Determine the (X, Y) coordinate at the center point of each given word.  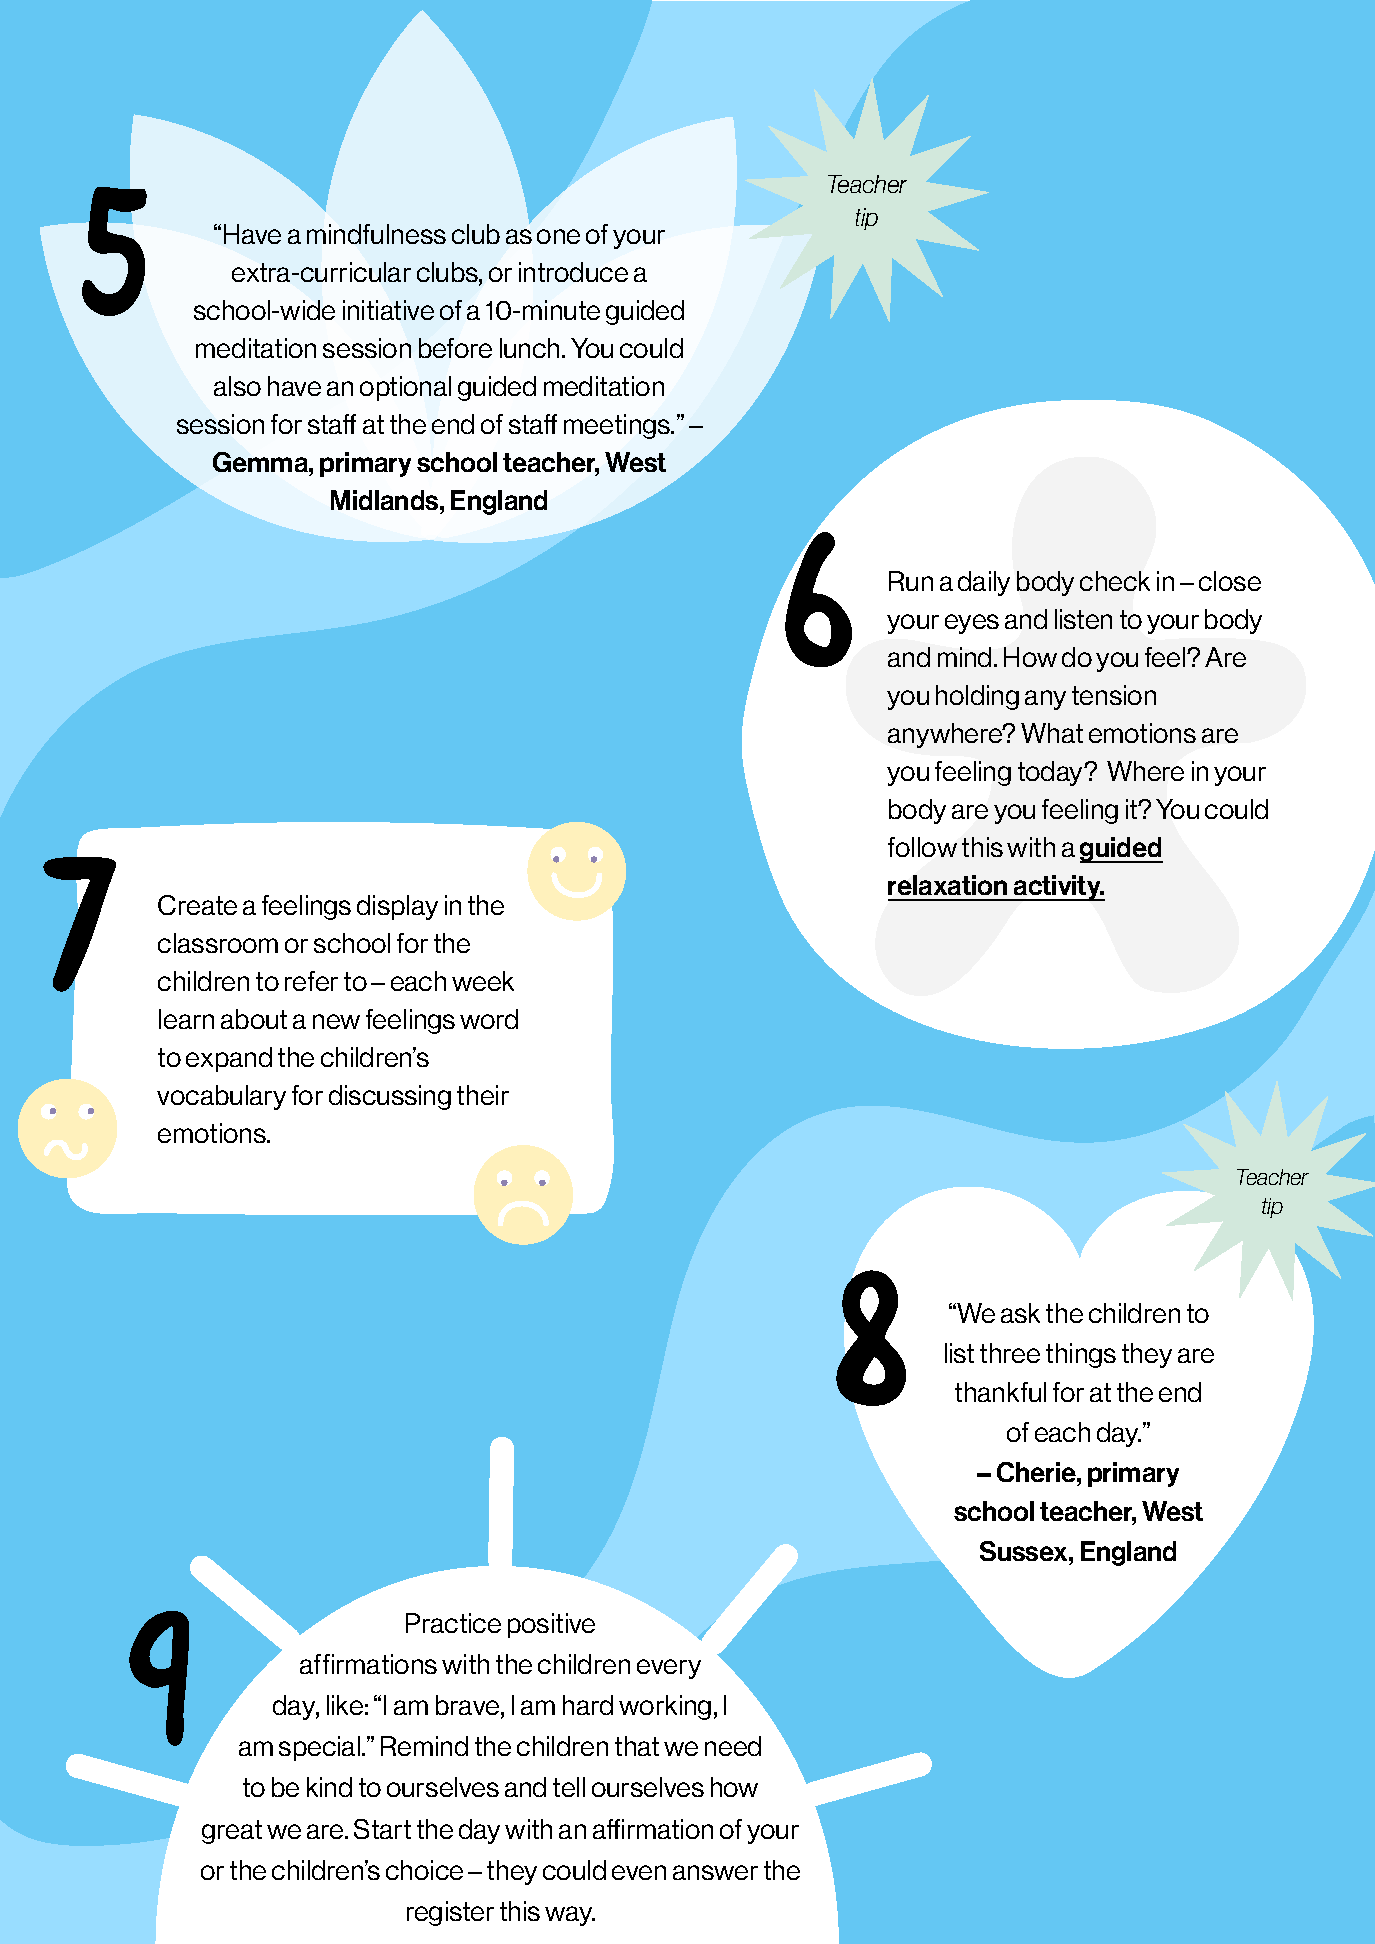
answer (715, 1872)
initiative (388, 310)
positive (551, 1625)
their (483, 1095)
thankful (1000, 1392)
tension (1114, 695)
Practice (453, 1623)
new (336, 1021)
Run (911, 581)
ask (1020, 1313)
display (397, 907)
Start (382, 1829)
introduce (573, 272)
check (1115, 581)
